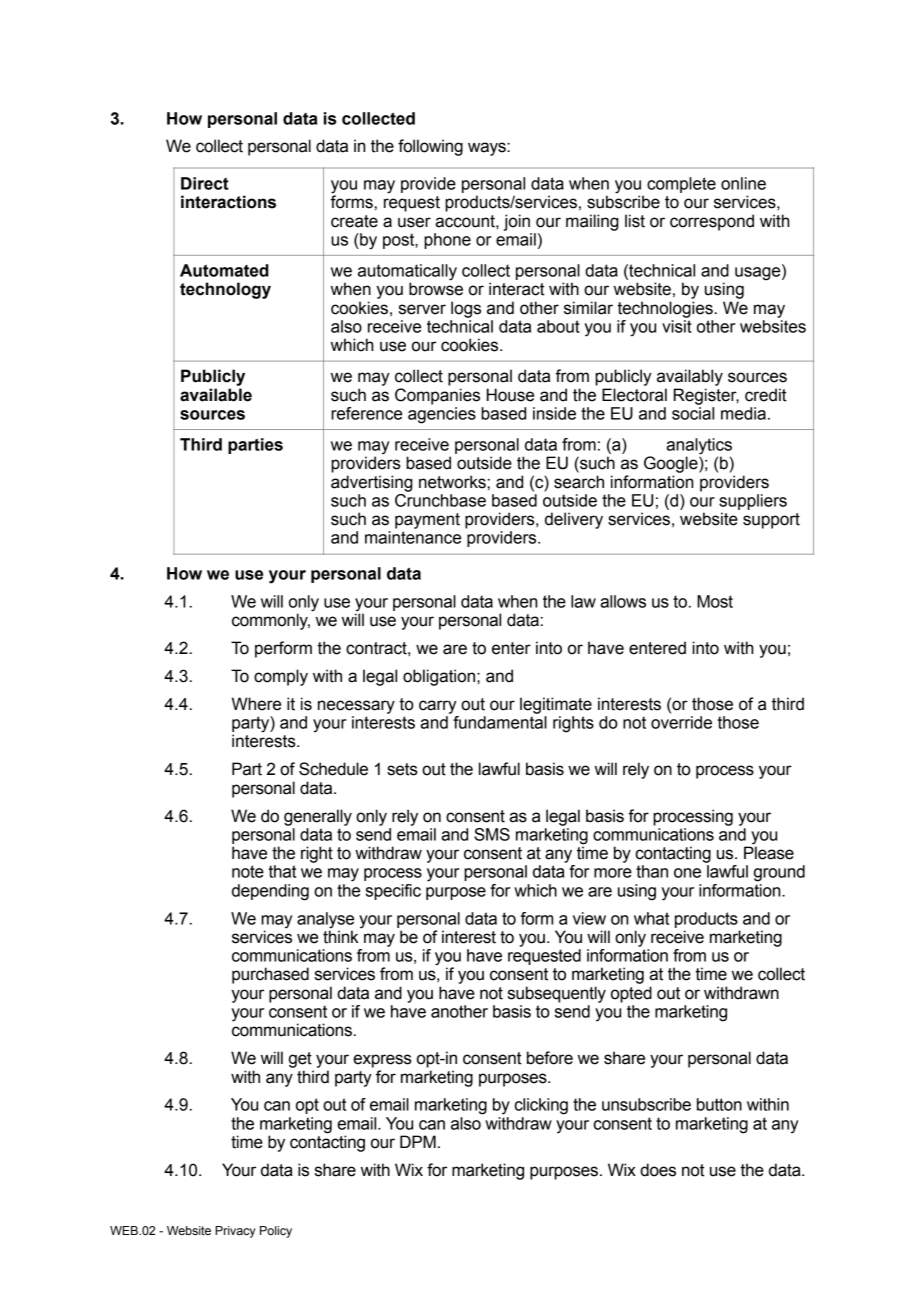 This screenshot has height=1308, width=924. I want to click on ways, so click(488, 149).
